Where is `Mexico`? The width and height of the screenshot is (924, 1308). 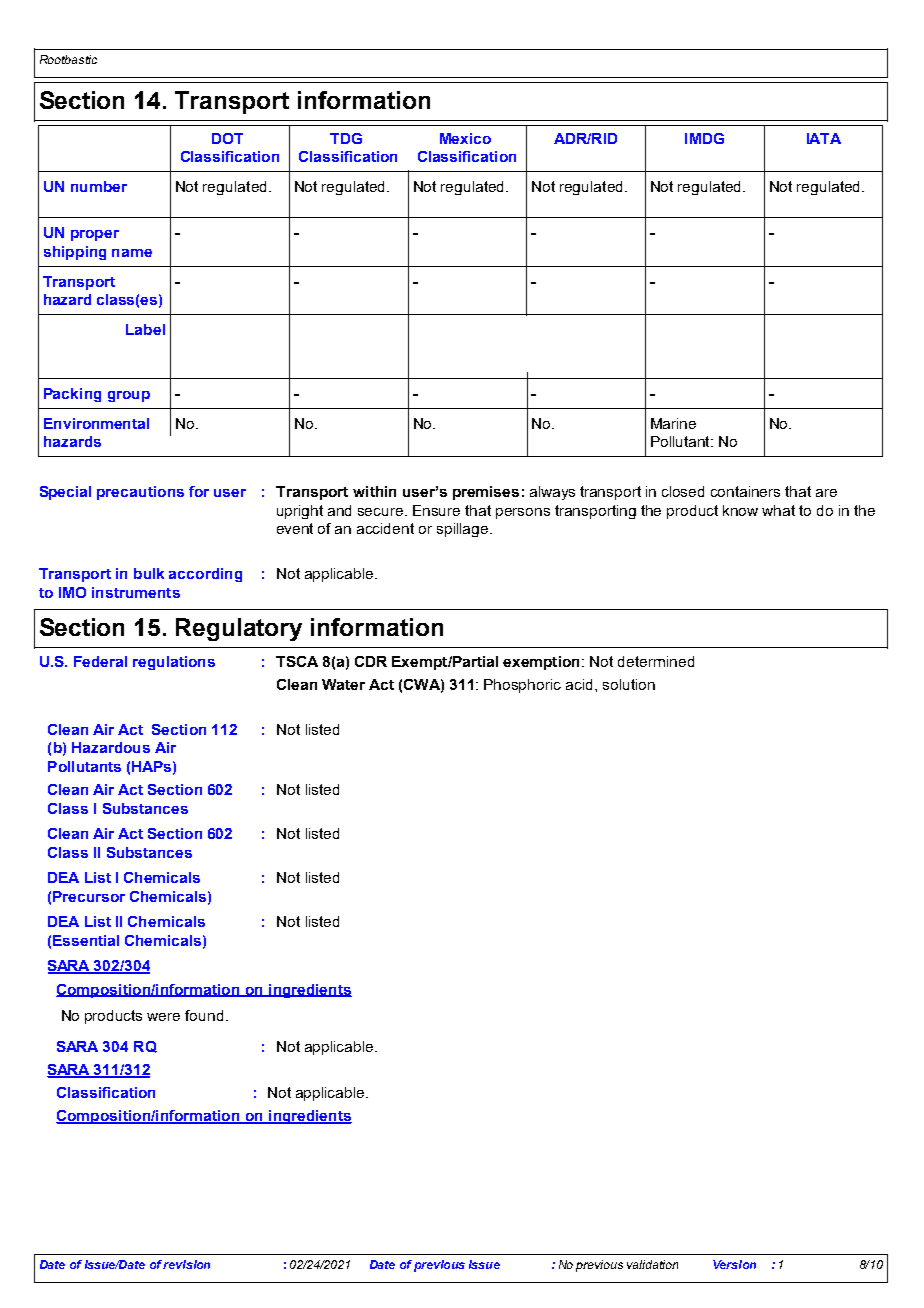 Mexico is located at coordinates (465, 138).
